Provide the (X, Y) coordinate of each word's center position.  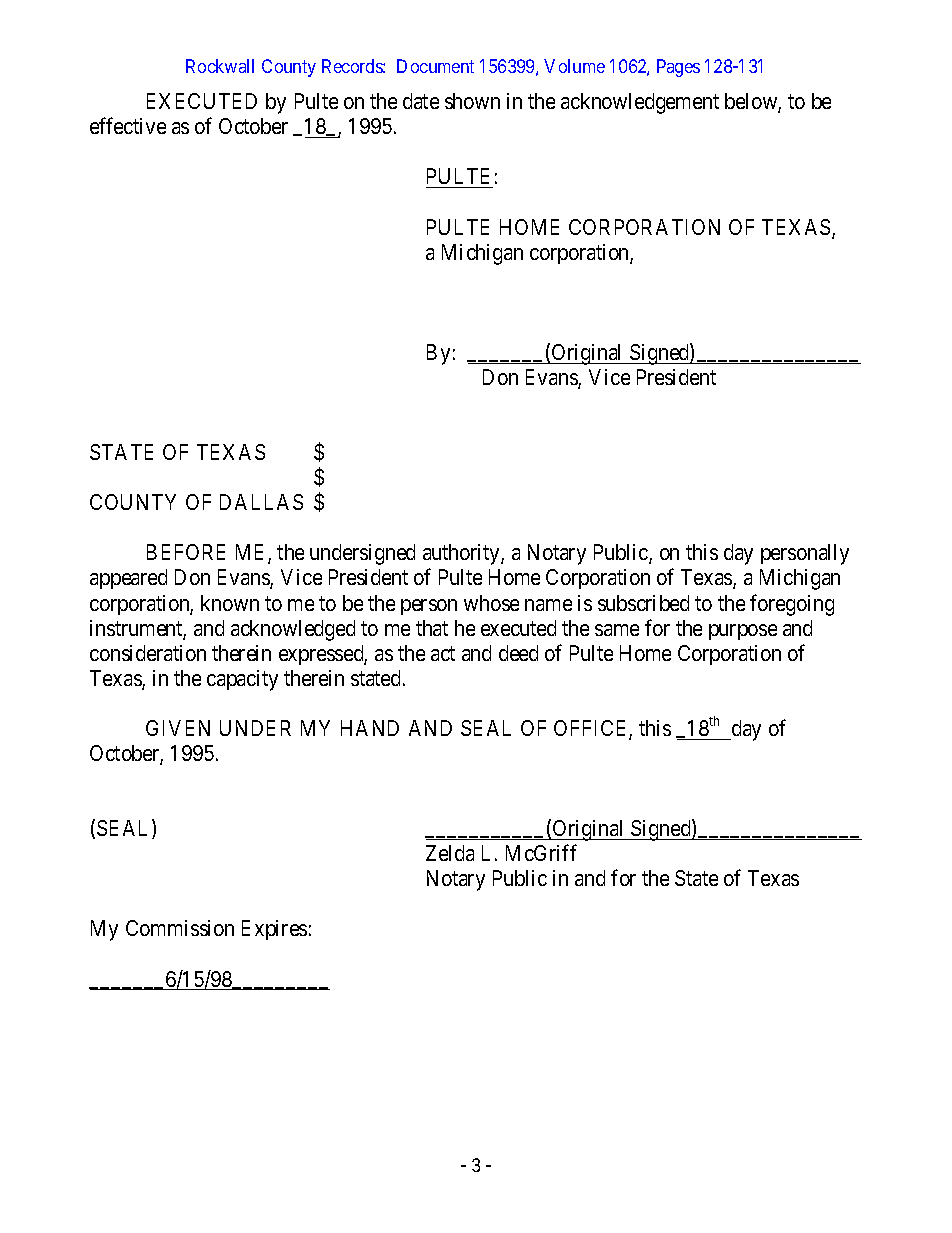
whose (491, 603)
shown (472, 101)
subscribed (643, 603)
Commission (180, 928)
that (432, 628)
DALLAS (261, 502)
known (230, 603)
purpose (743, 632)
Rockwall (220, 66)
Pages (678, 68)
